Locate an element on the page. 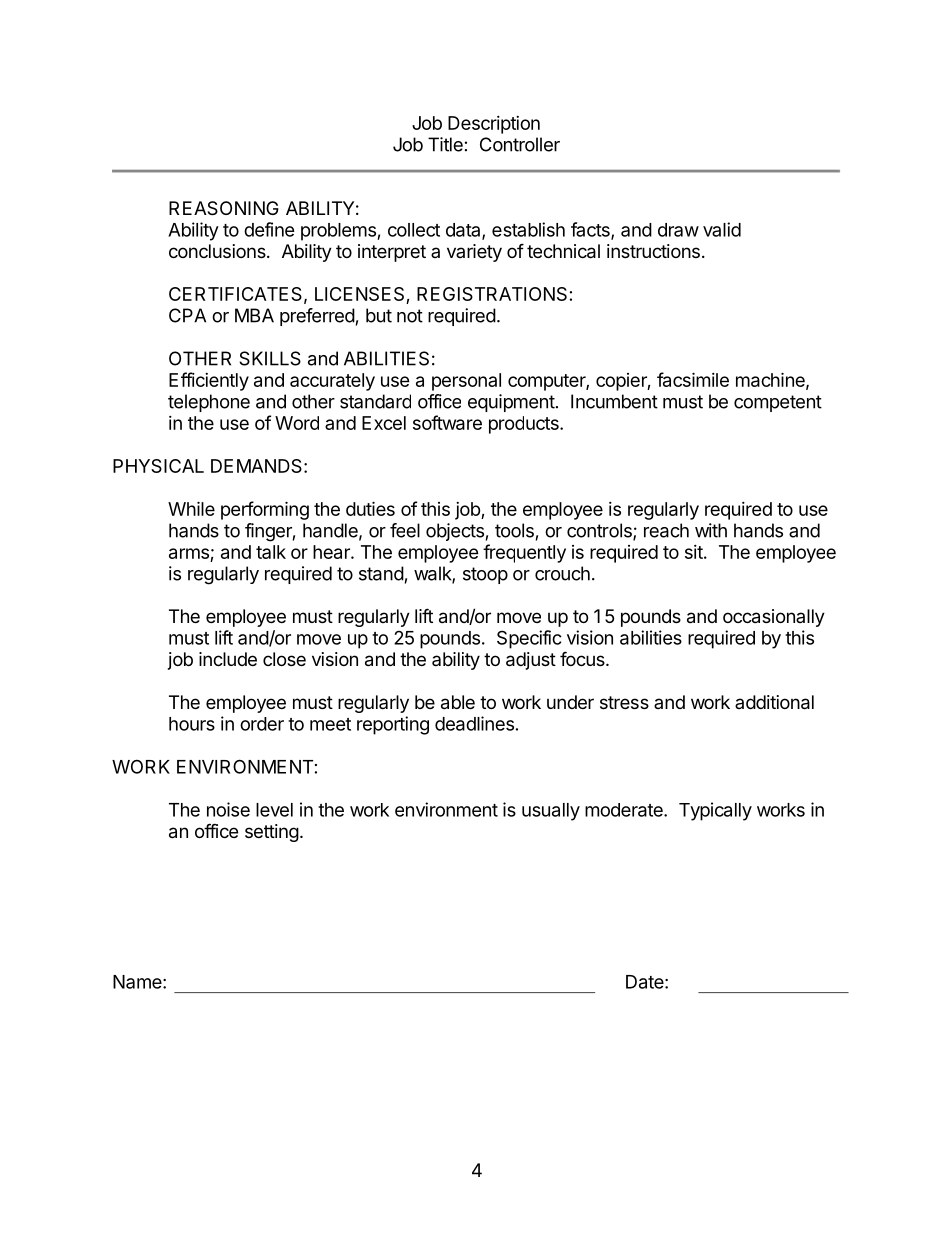 This document has height=1233, width=952. noise is located at coordinates (228, 809).
